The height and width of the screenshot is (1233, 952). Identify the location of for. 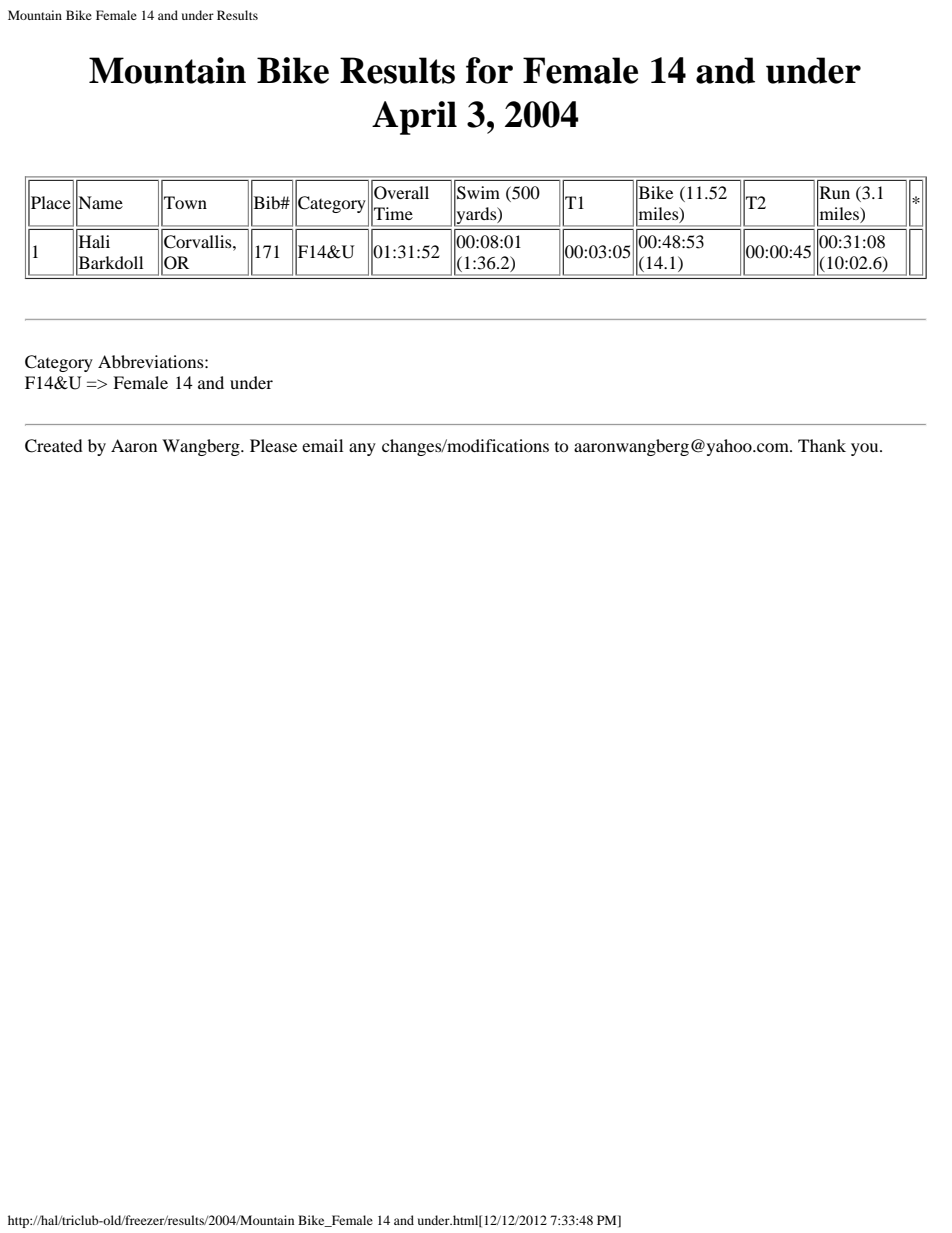
(489, 70).
